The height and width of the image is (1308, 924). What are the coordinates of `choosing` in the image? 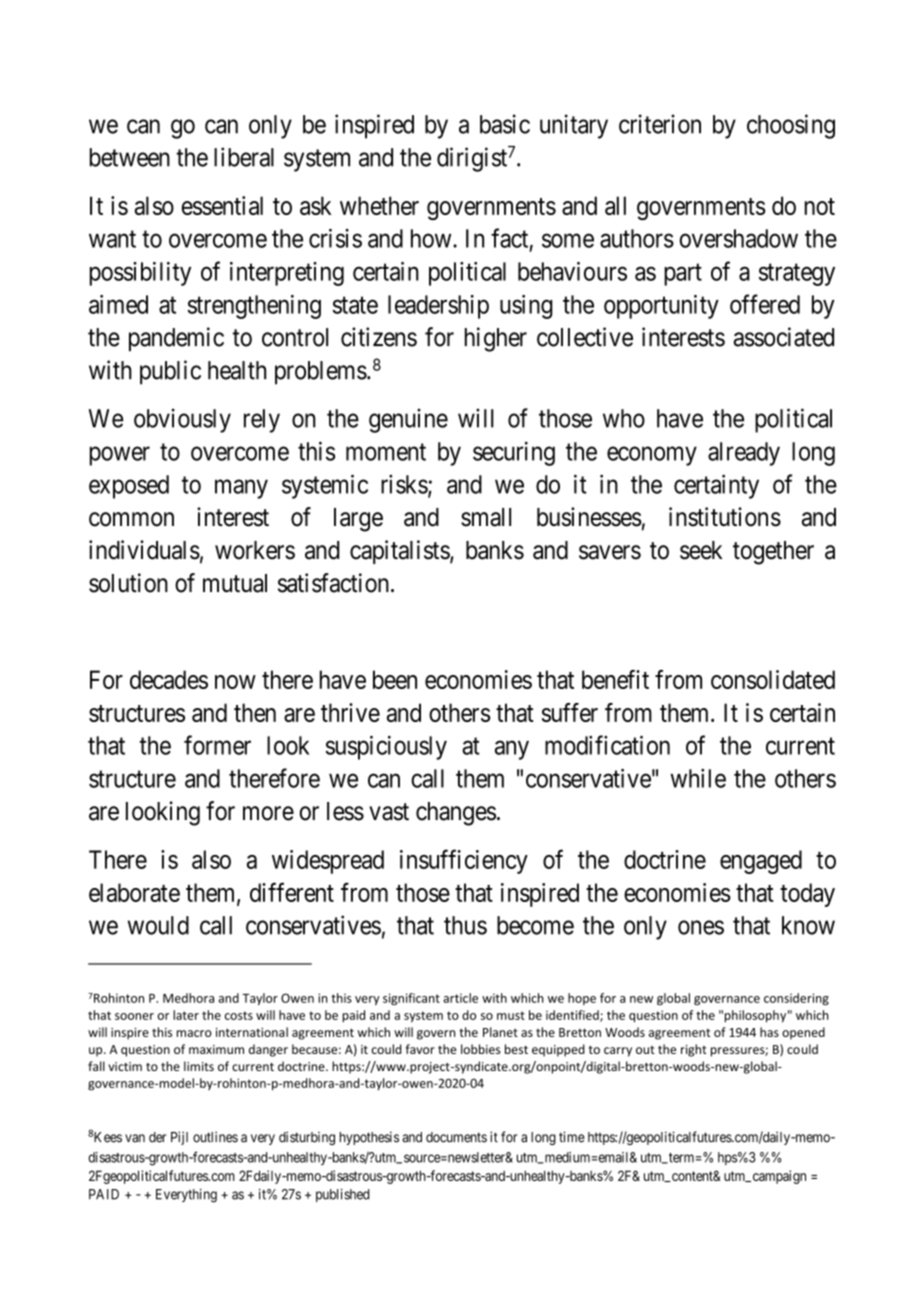 It's located at (791, 126).
